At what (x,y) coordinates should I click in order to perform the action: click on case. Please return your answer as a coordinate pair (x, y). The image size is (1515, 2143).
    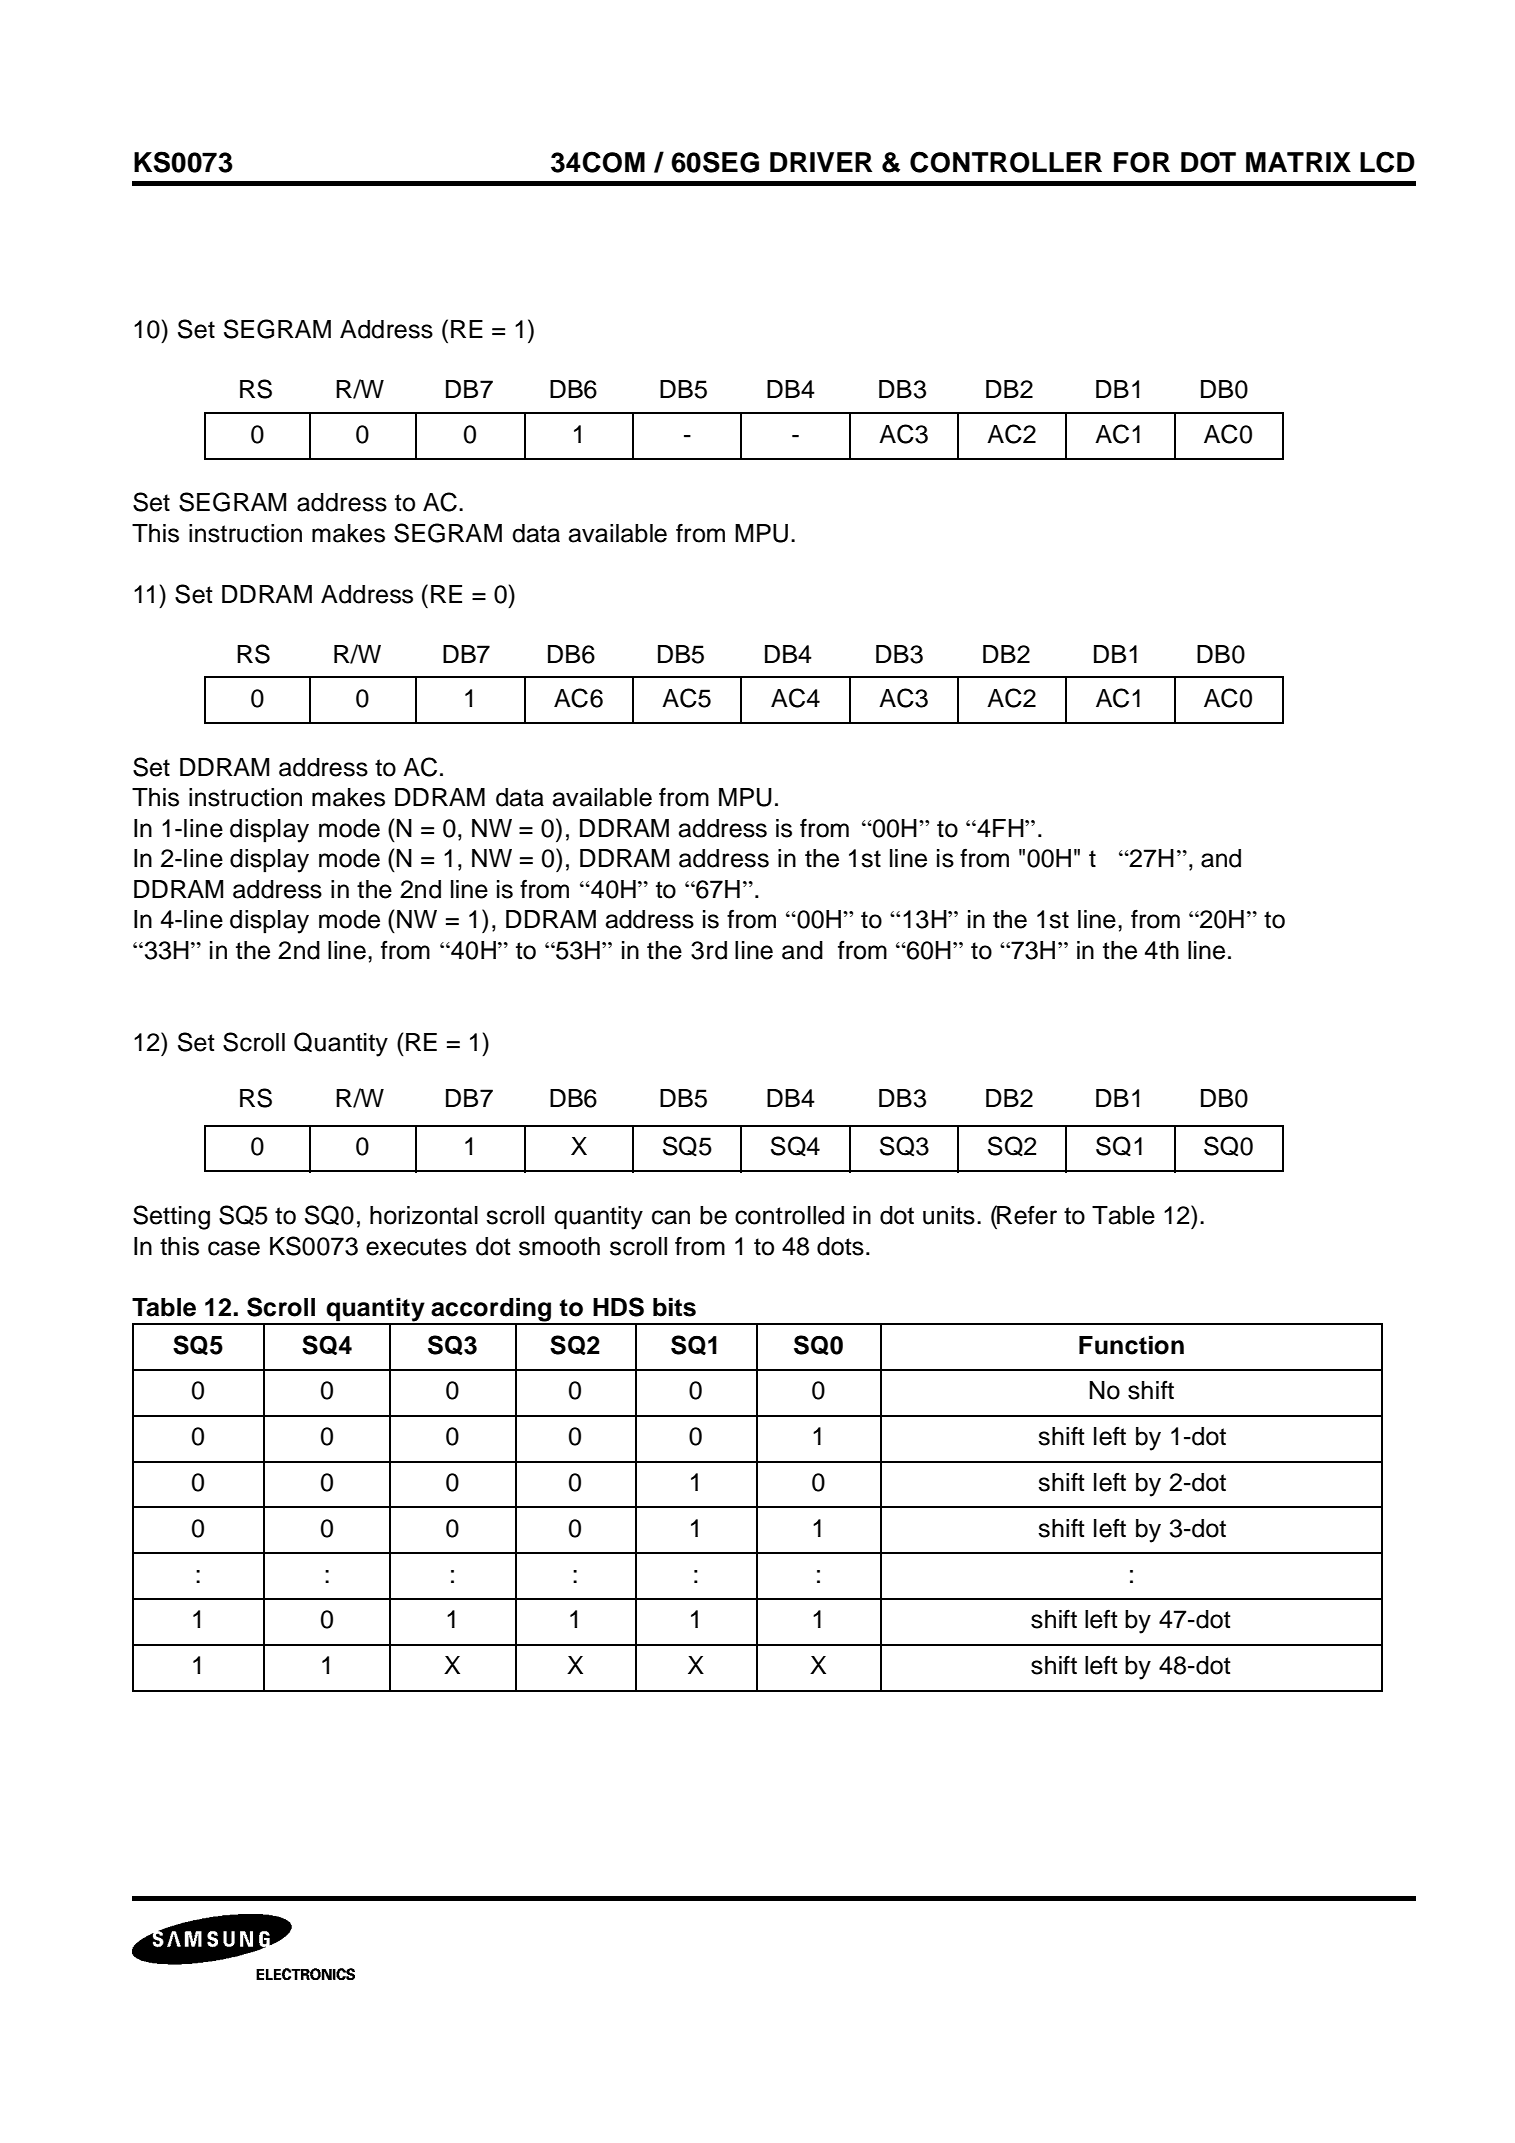
    Looking at the image, I should click on (234, 1248).
